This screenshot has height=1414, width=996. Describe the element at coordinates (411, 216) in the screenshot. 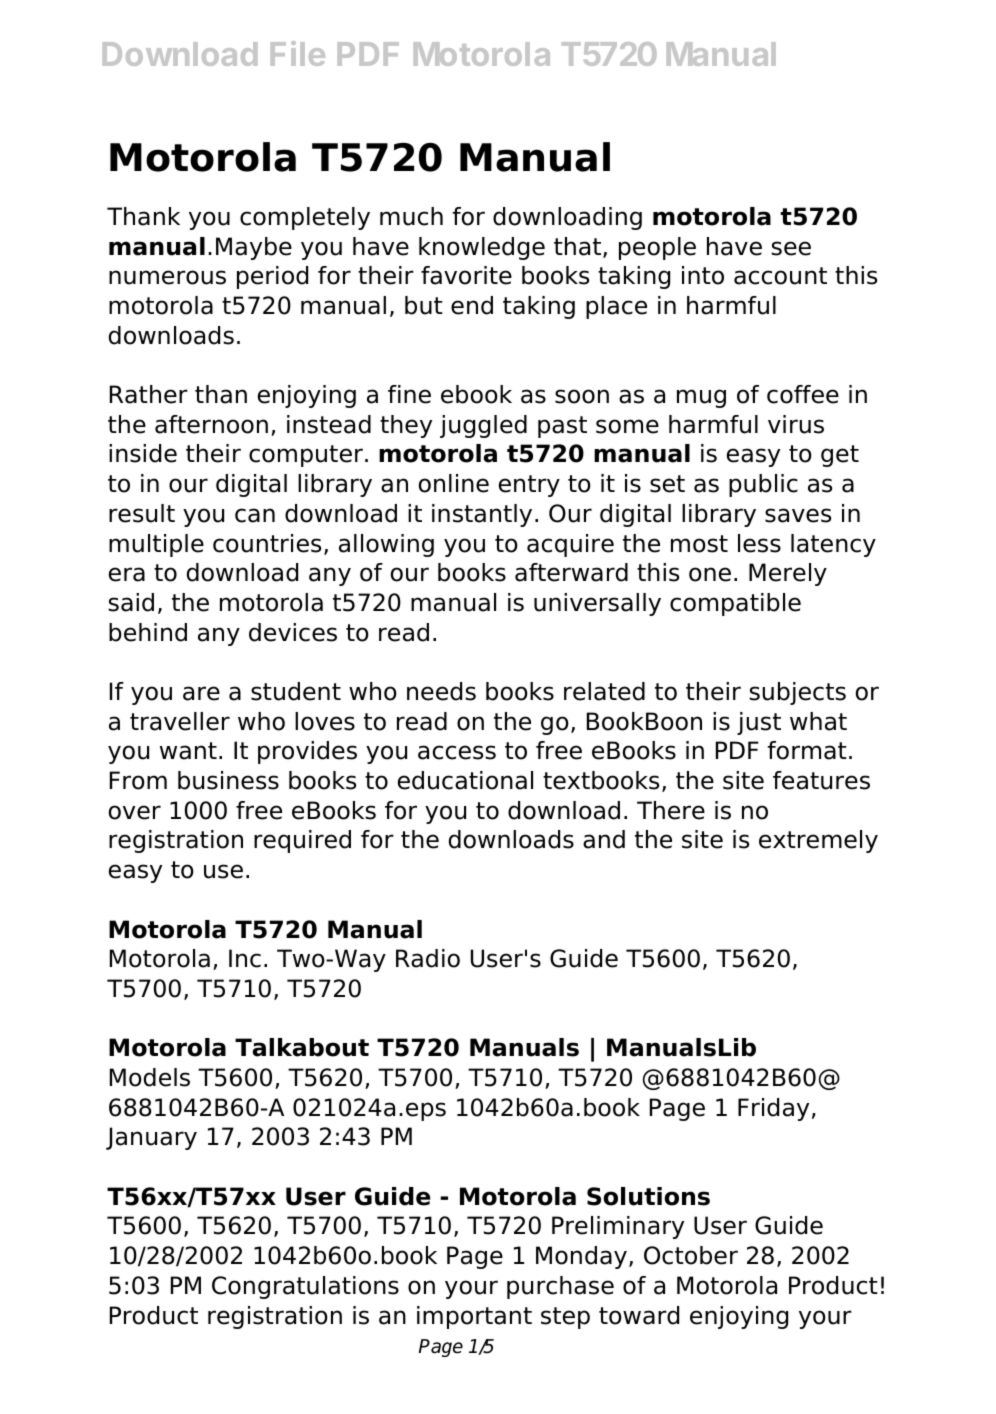

I see `much` at that location.
